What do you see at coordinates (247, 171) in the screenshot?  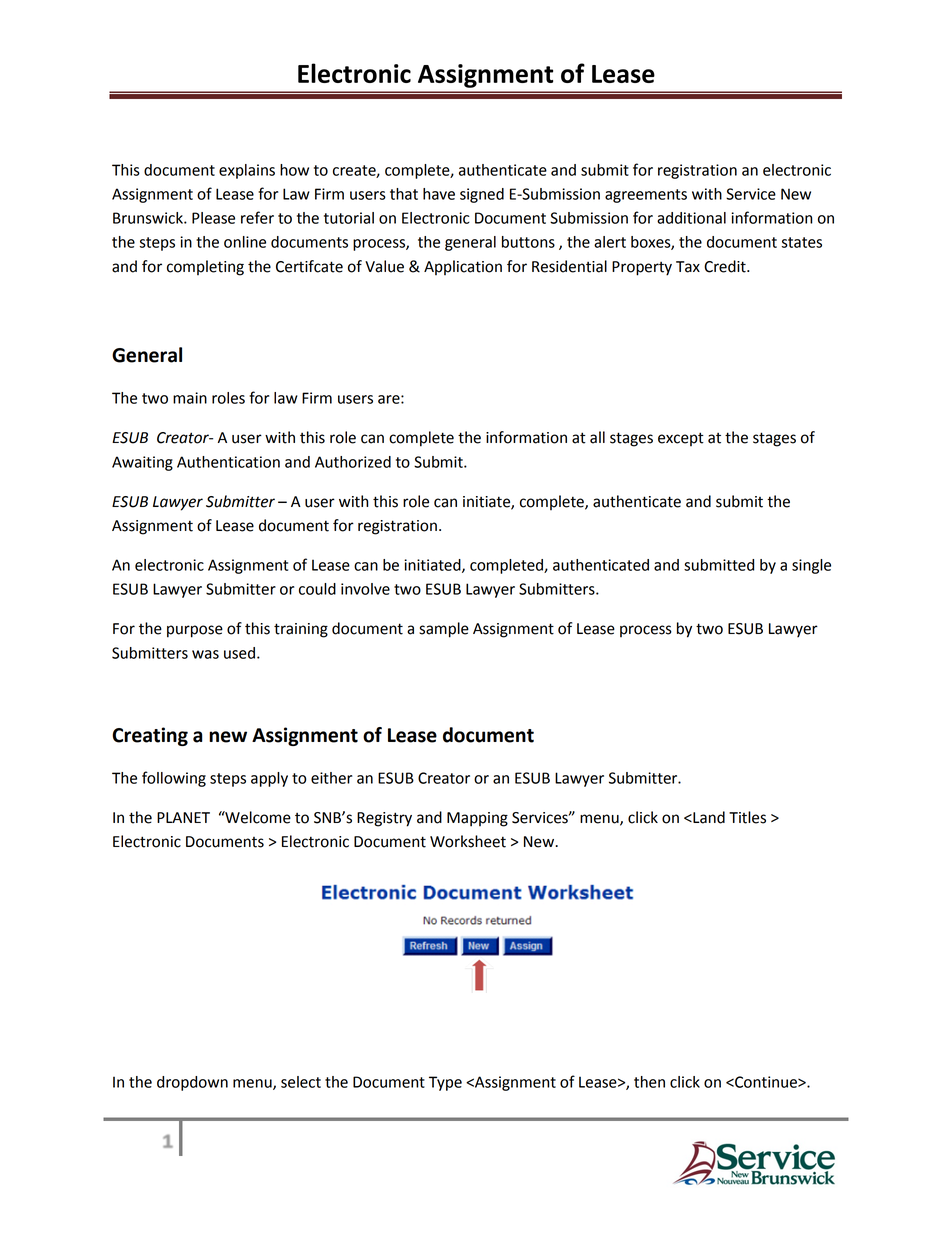 I see `explains` at bounding box center [247, 171].
